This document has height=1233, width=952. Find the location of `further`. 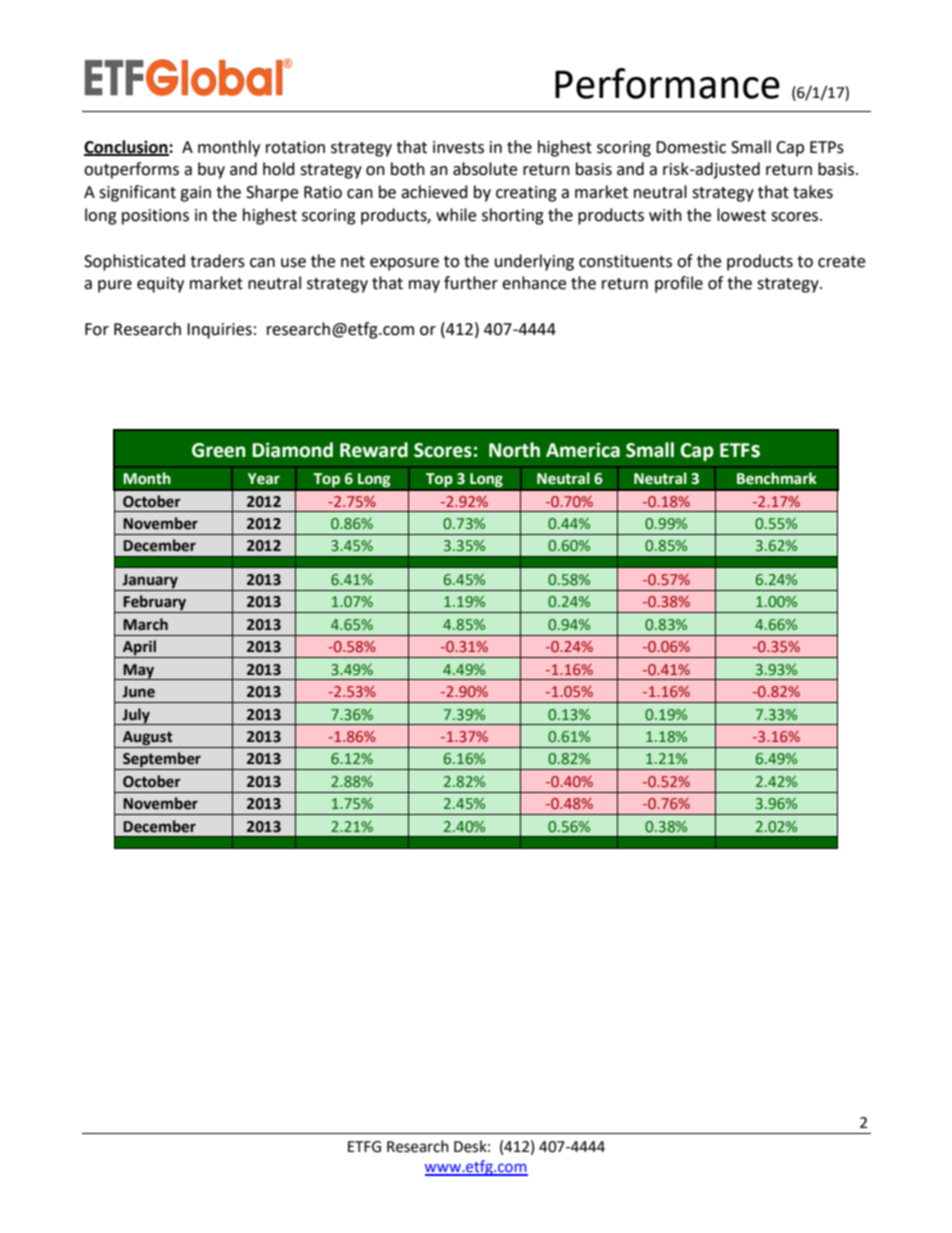

further is located at coordinates (471, 283).
